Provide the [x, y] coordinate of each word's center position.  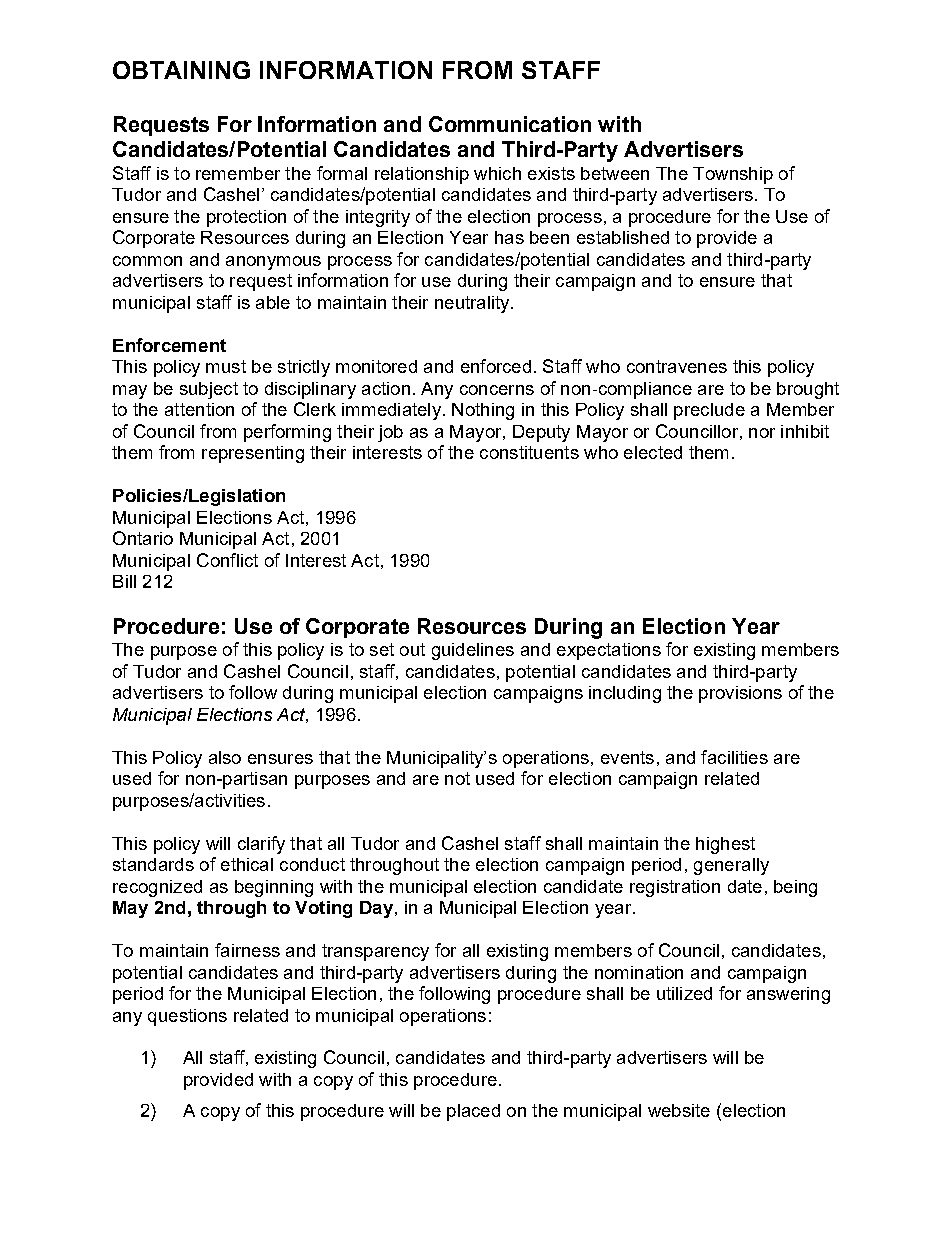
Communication [510, 124]
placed [473, 1112]
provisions [740, 694]
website [679, 1110]
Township [733, 175]
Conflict [227, 560]
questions [187, 1017]
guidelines [473, 651]
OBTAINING [181, 70]
